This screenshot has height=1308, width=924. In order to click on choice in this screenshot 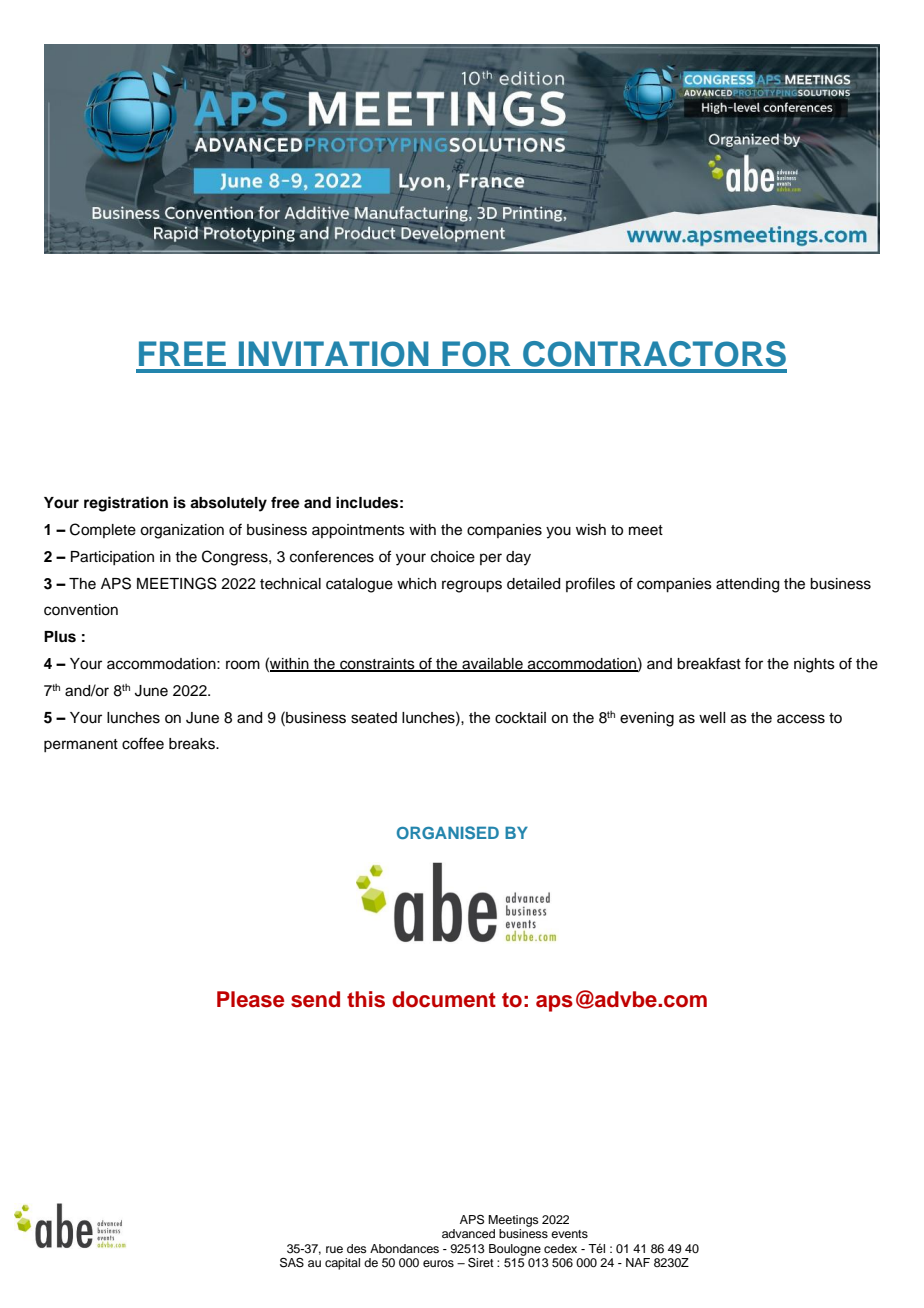, I will do `click(453, 557)`.
